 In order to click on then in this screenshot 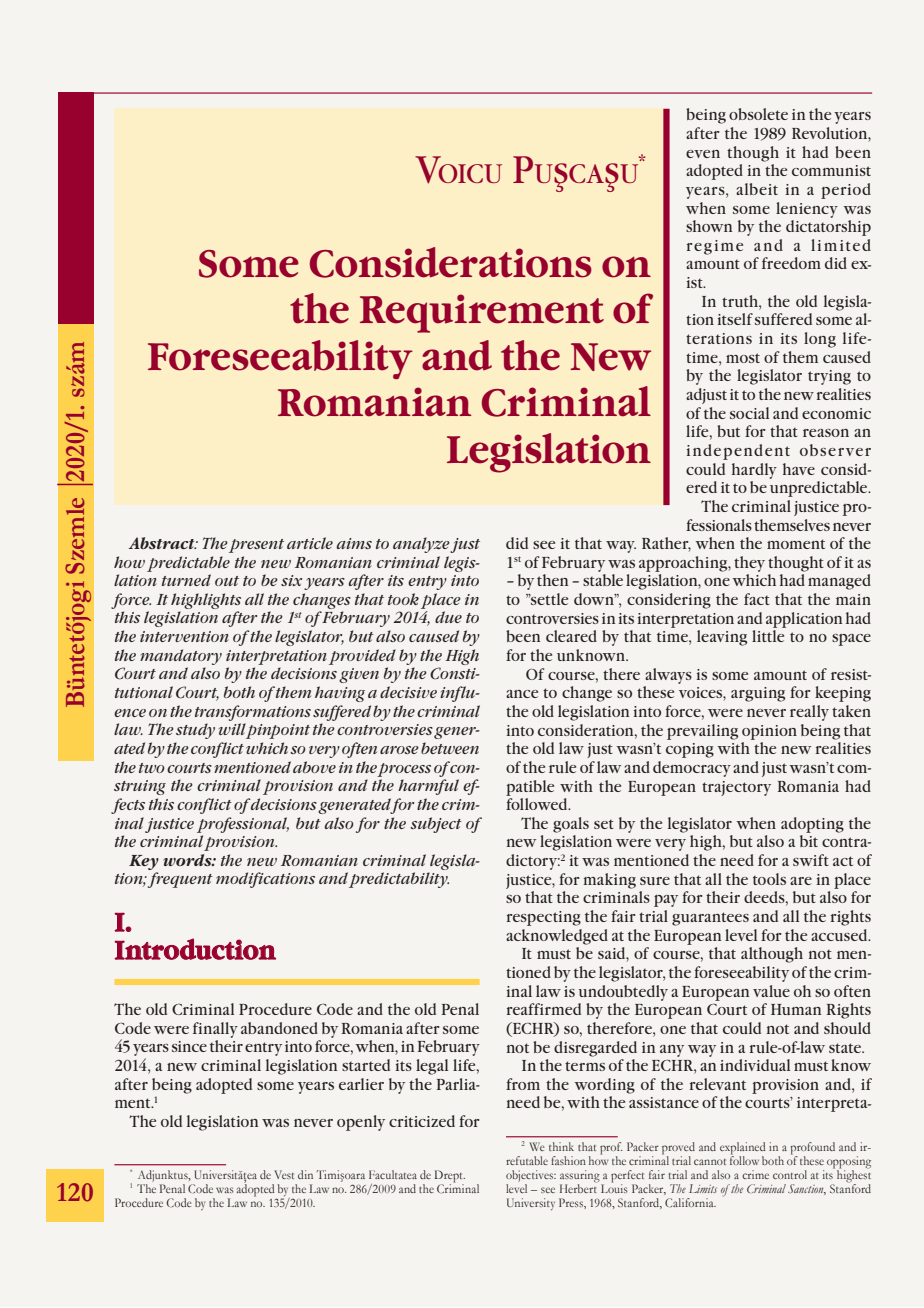, I will do `click(552, 580)`.
